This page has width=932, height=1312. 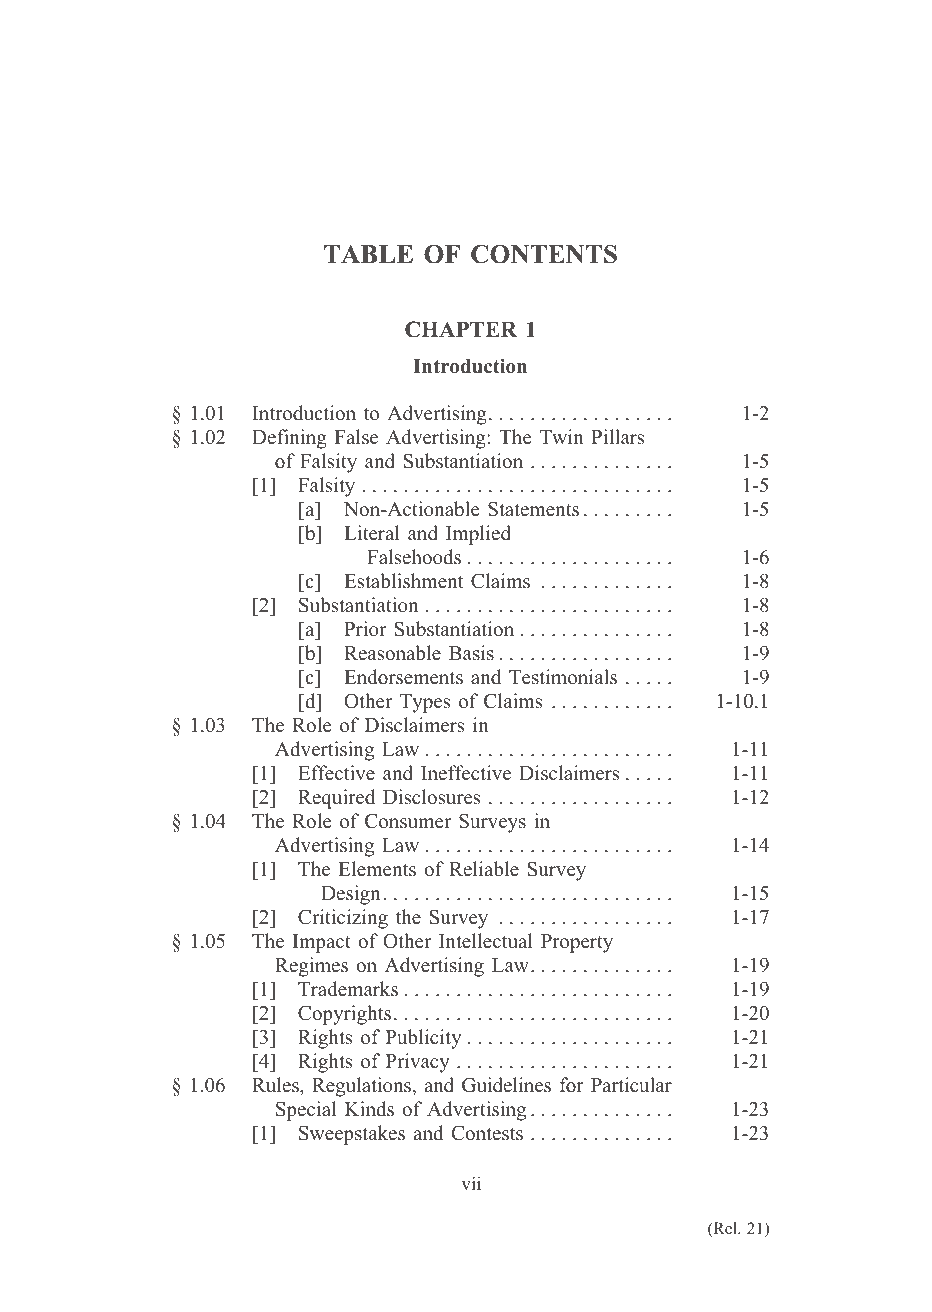 What do you see at coordinates (544, 254) in the page?
I see `CONTENTS` at bounding box center [544, 254].
